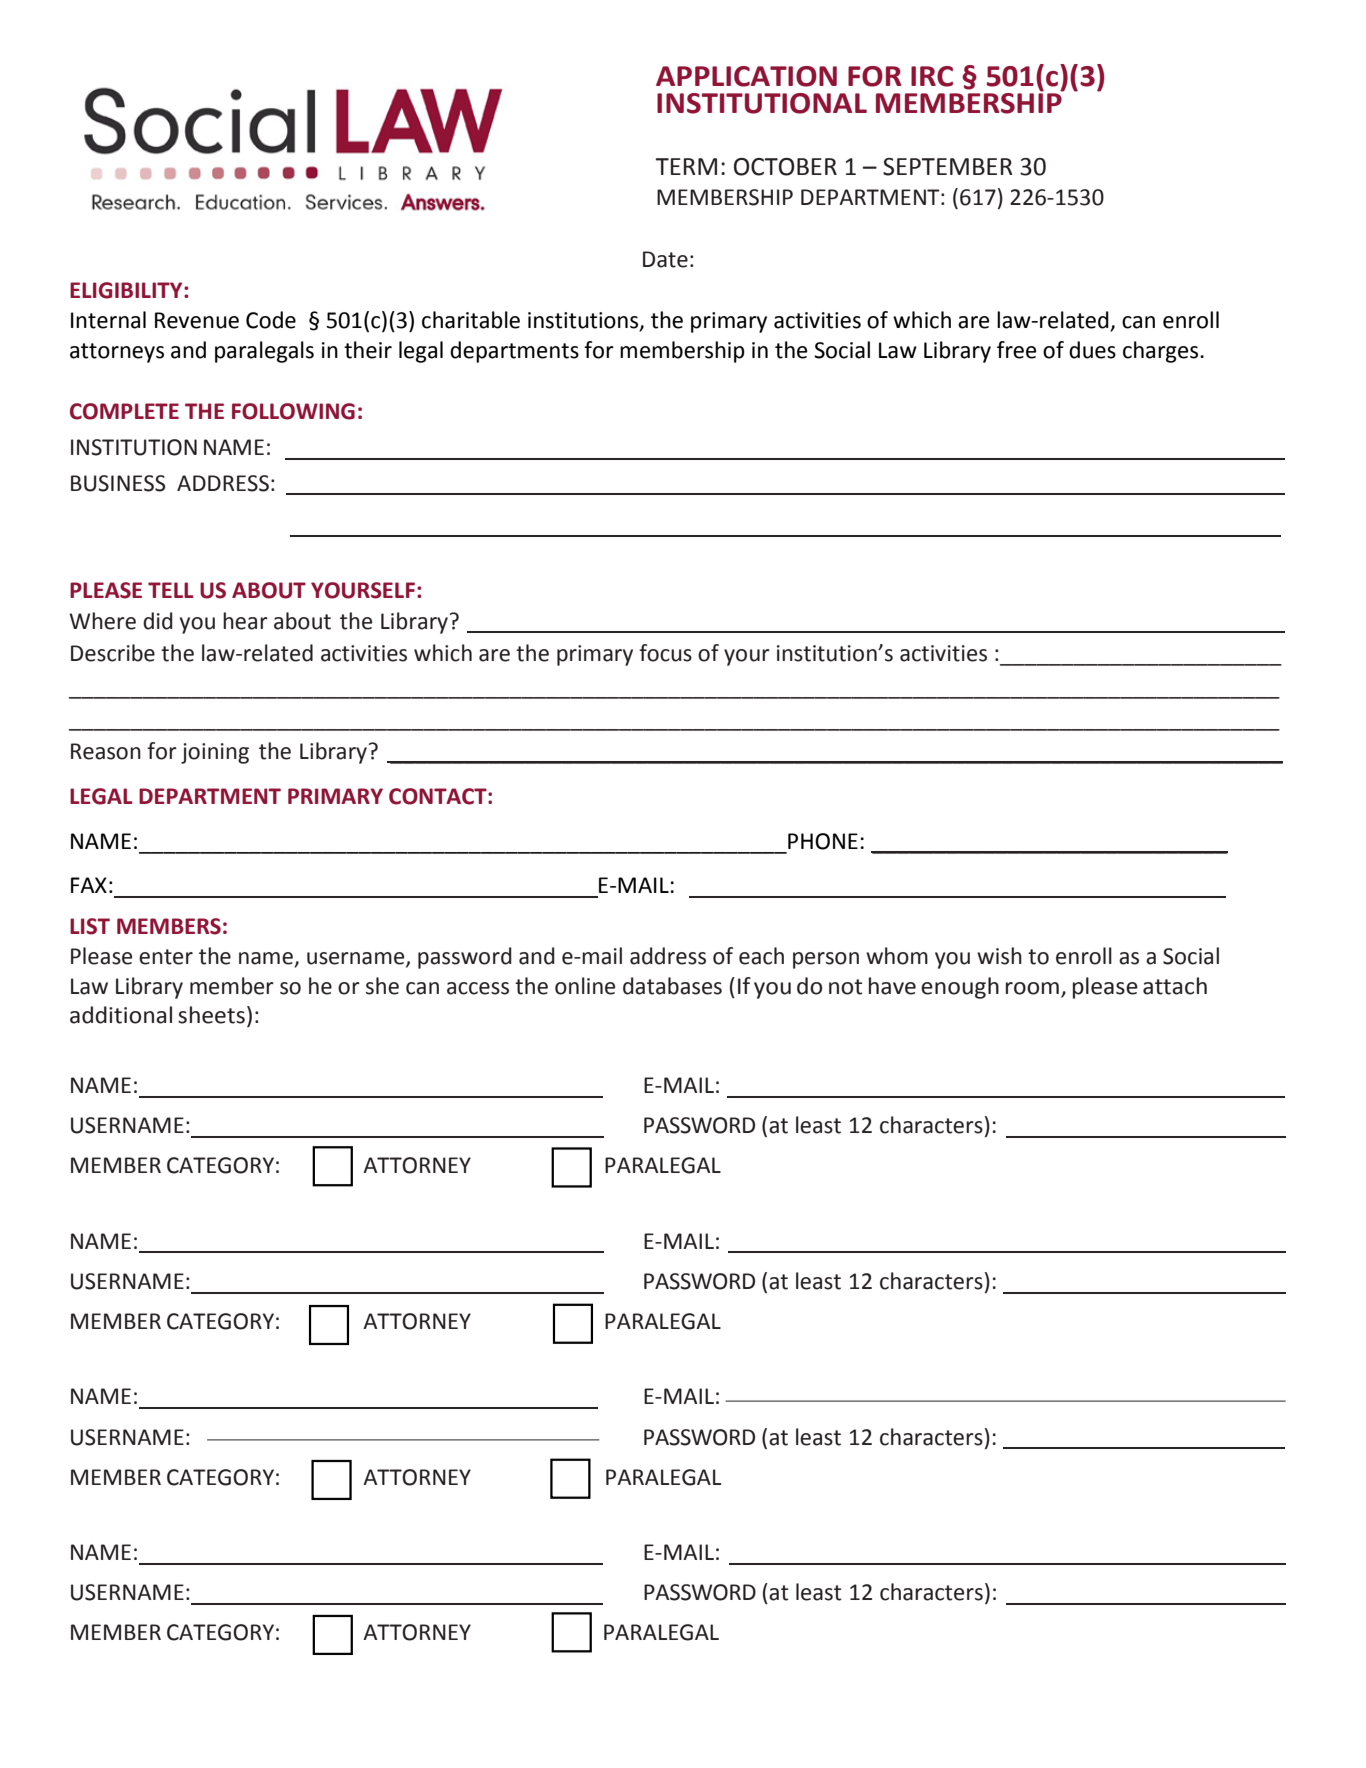  I want to click on Describe, so click(113, 653).
